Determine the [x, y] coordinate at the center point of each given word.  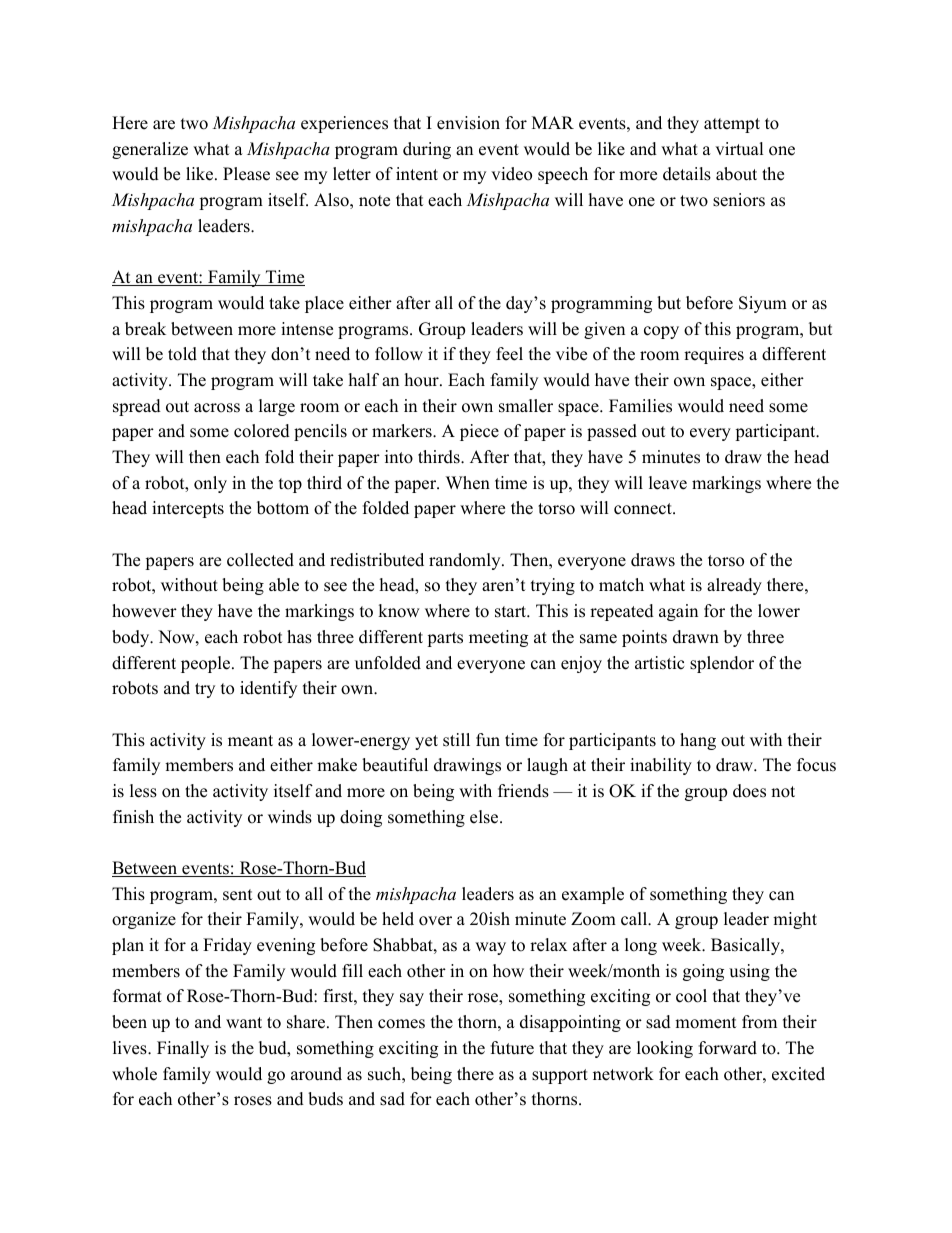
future [512, 1048]
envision [468, 123]
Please [246, 174]
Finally [183, 1049]
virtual [739, 149]
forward [728, 1048]
